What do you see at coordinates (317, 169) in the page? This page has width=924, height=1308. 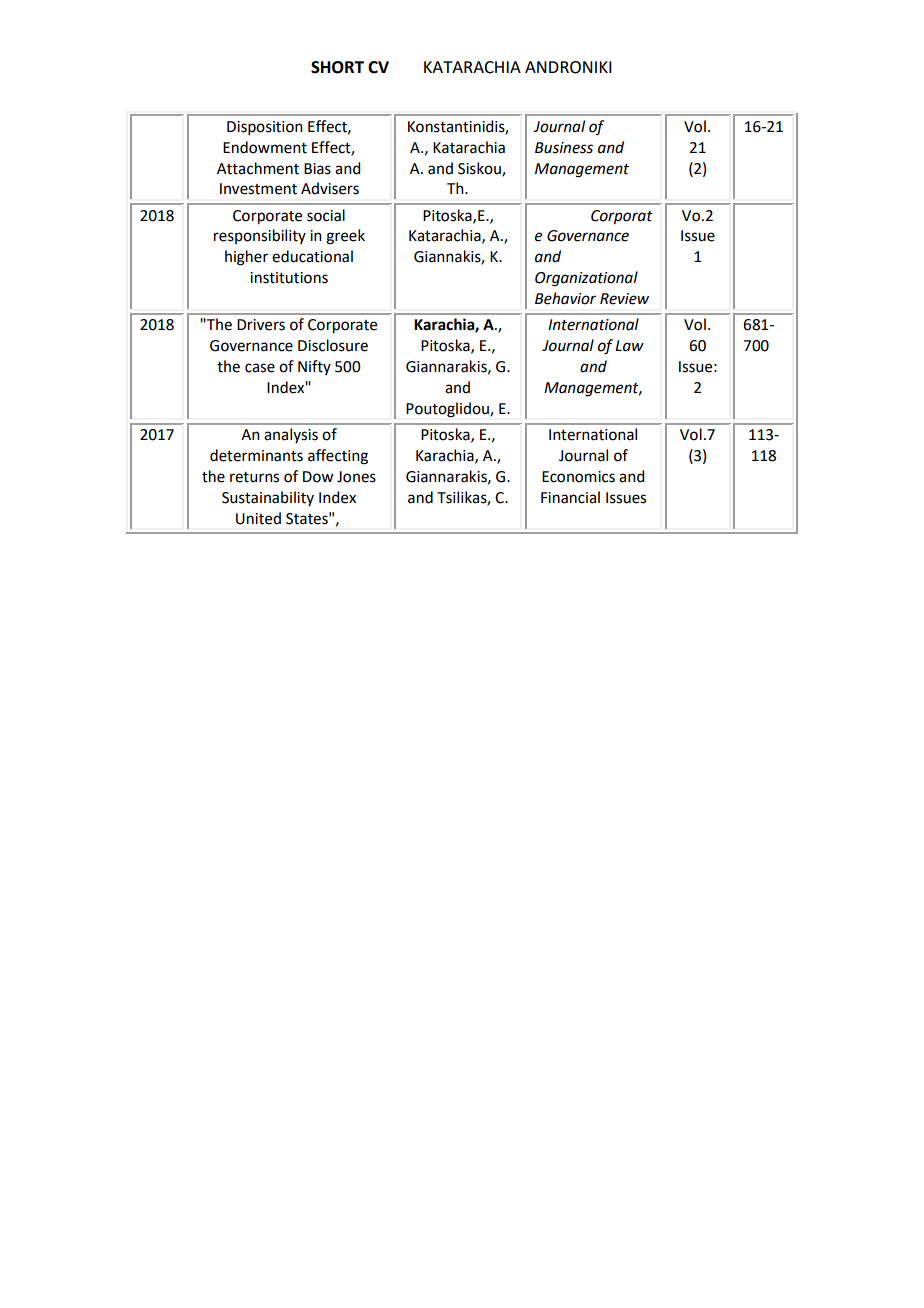 I see `Bias` at bounding box center [317, 169].
